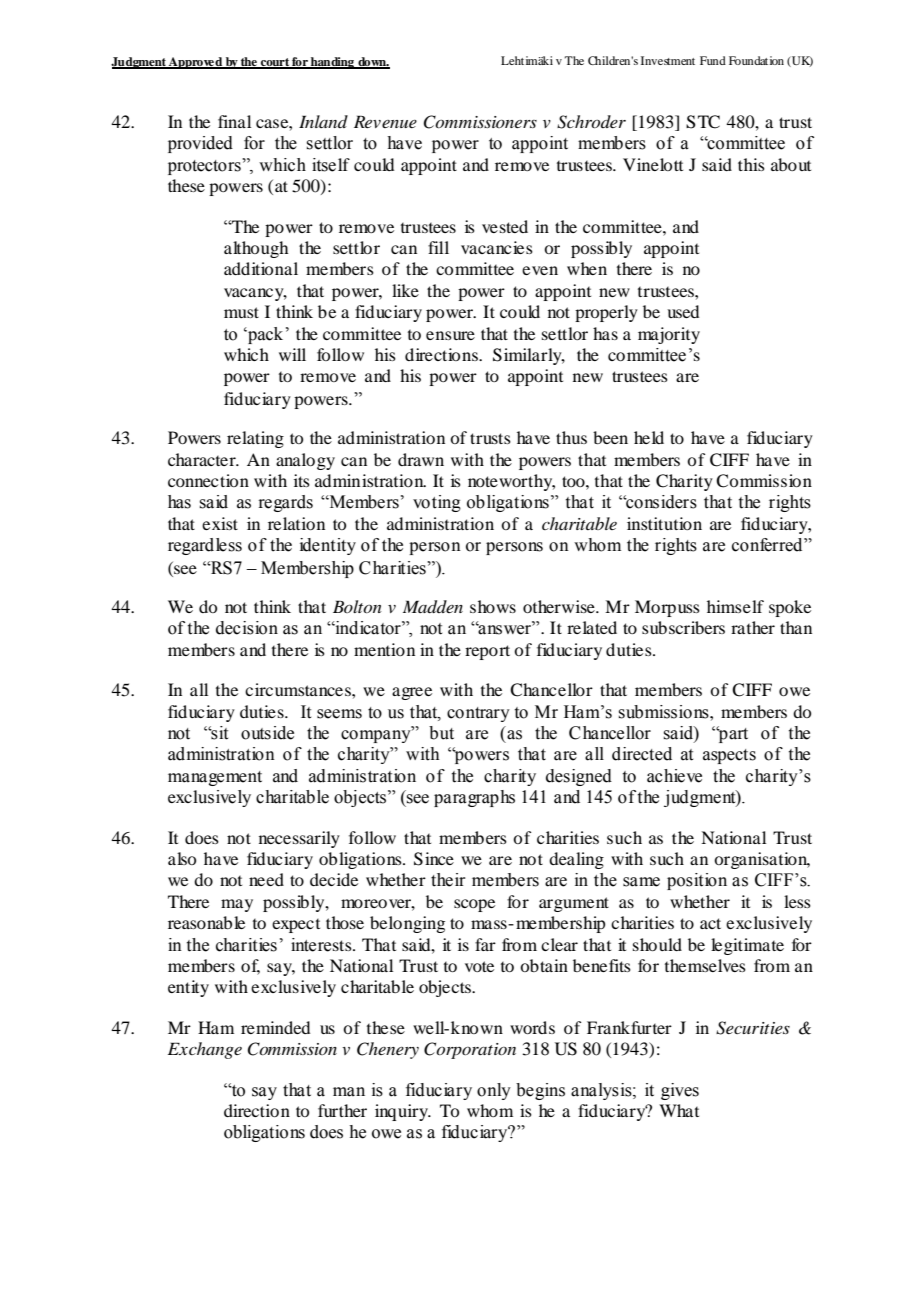 Image resolution: width=924 pixels, height=1308 pixels. I want to click on outside, so click(267, 733).
